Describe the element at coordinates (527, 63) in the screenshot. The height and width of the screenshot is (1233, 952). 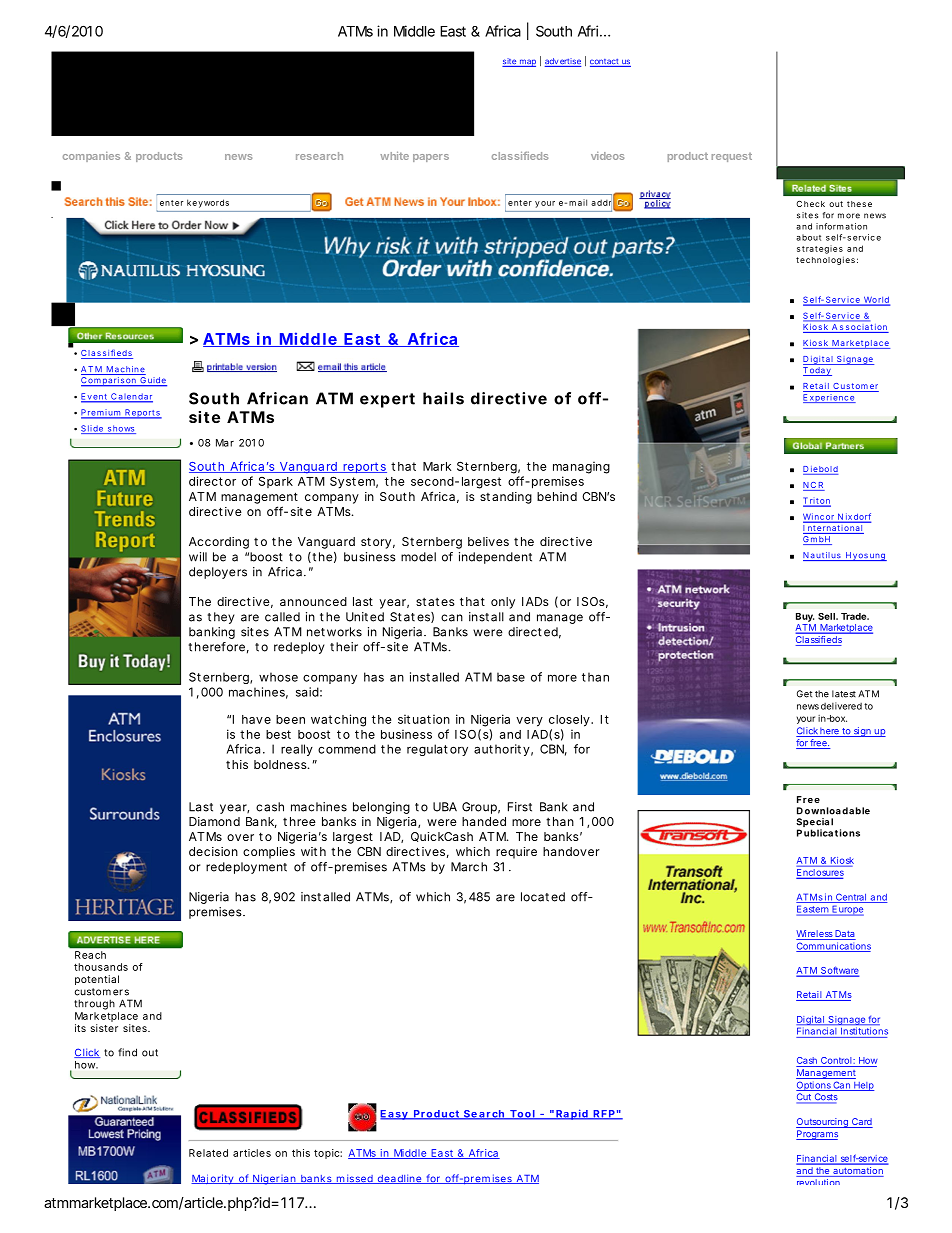
I see `map` at that location.
